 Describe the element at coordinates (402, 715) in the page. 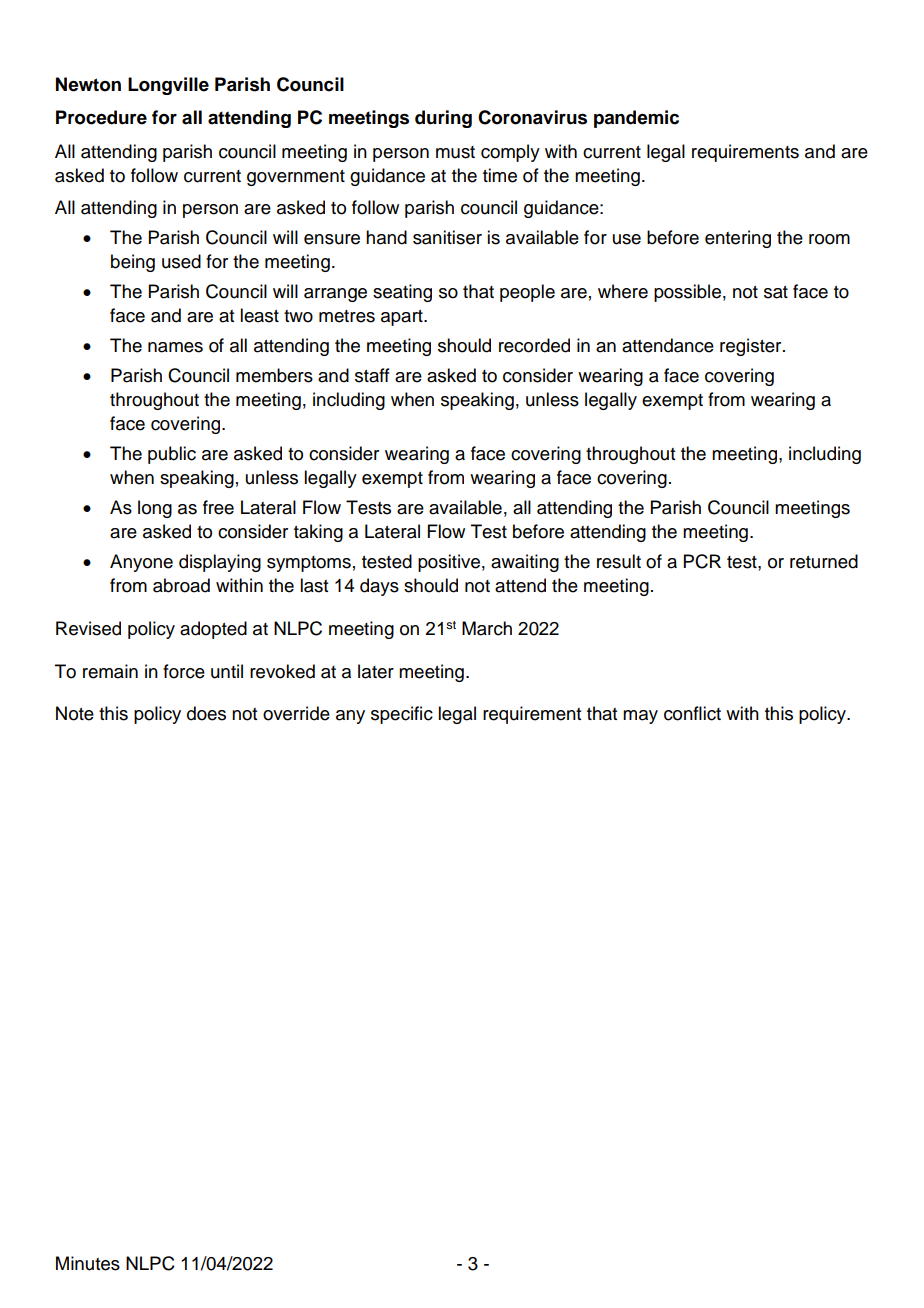

I see `specific` at that location.
